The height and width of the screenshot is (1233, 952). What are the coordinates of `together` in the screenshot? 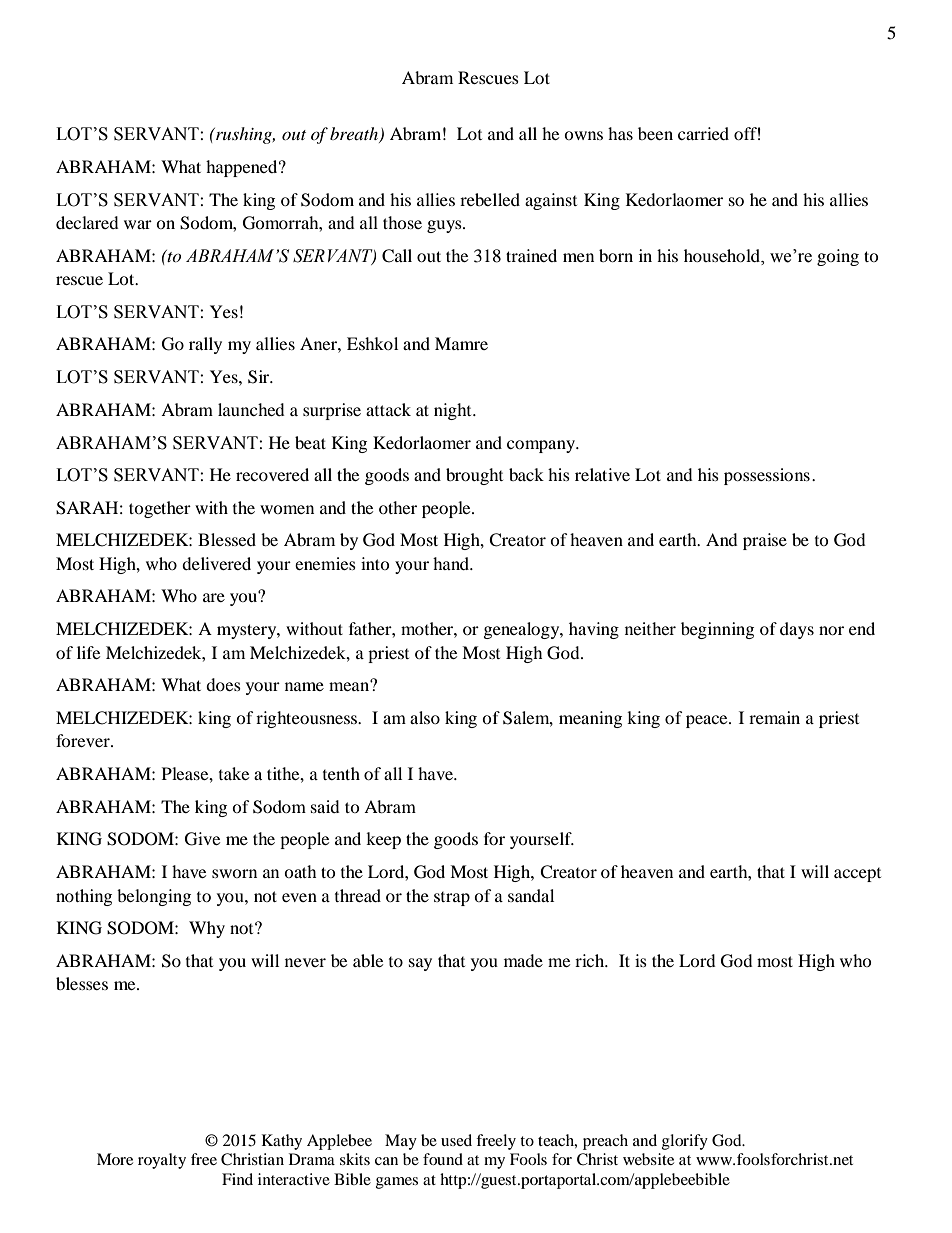 It's located at (160, 509).
